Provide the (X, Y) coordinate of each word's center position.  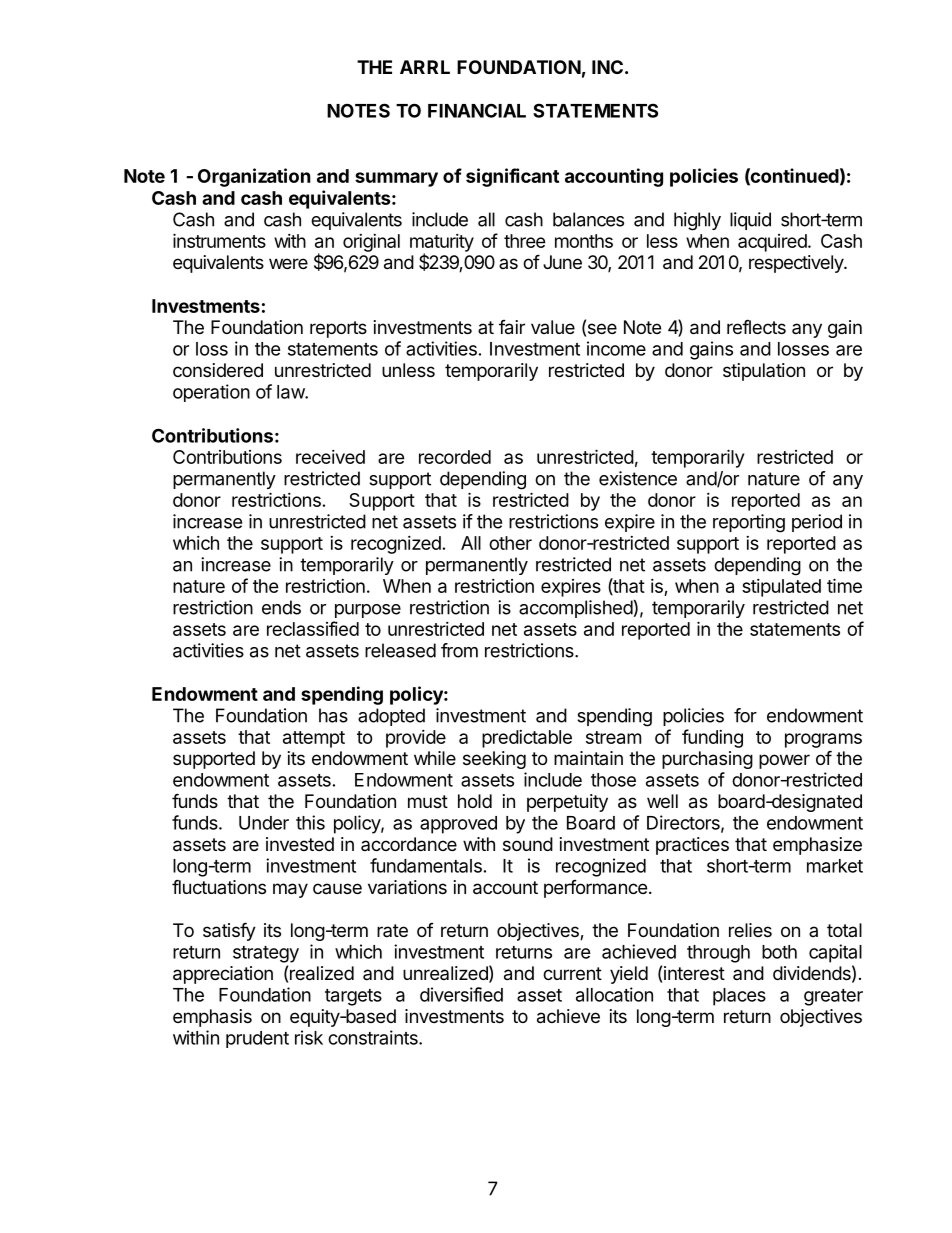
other (510, 543)
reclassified (313, 628)
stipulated (781, 588)
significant (512, 177)
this (310, 822)
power (784, 761)
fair (512, 327)
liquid (750, 221)
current (572, 973)
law (291, 392)
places (739, 997)
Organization (254, 177)
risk (309, 1037)
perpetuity (567, 803)
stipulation (764, 372)
